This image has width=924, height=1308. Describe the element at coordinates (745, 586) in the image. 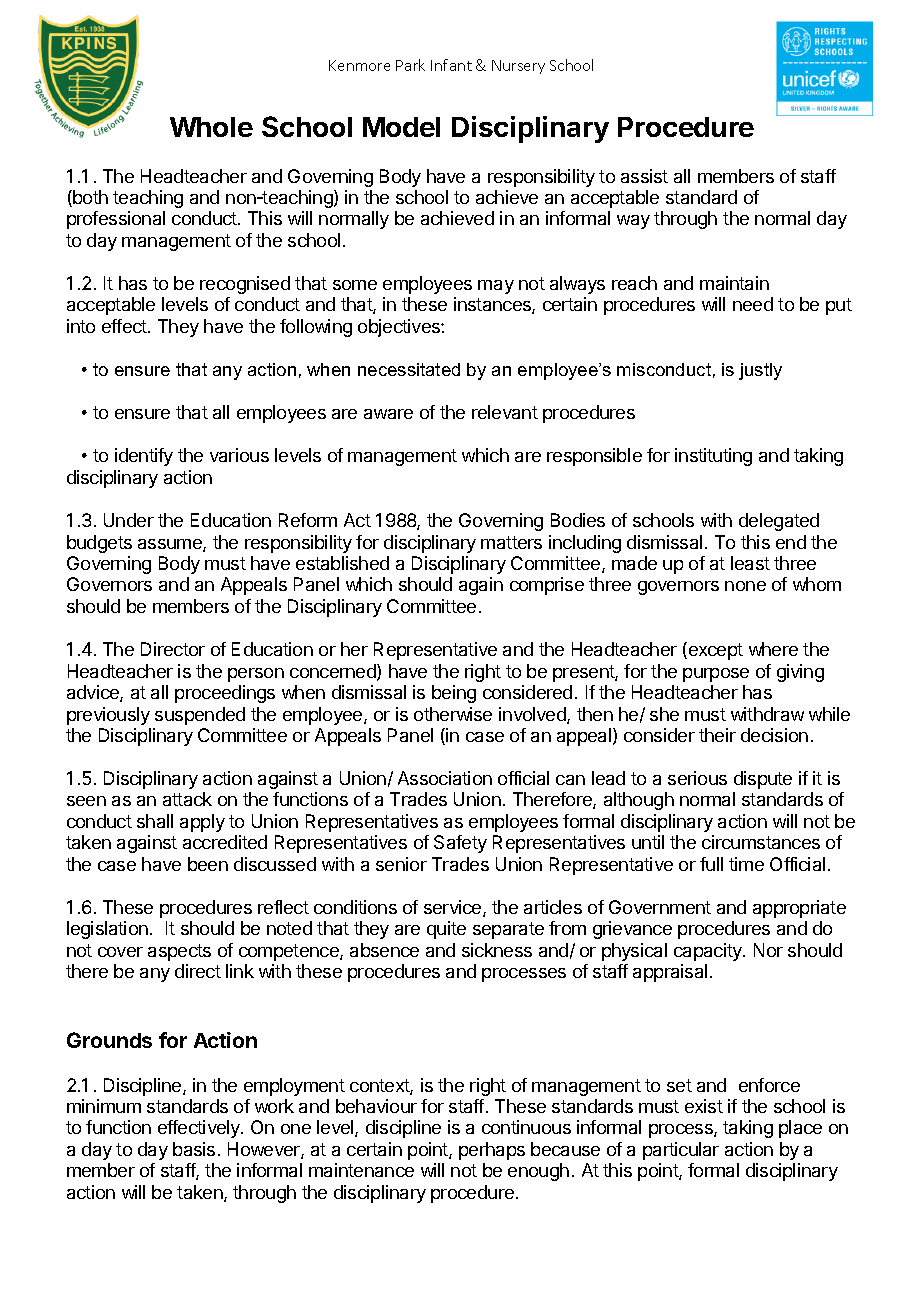

I see `none` at that location.
